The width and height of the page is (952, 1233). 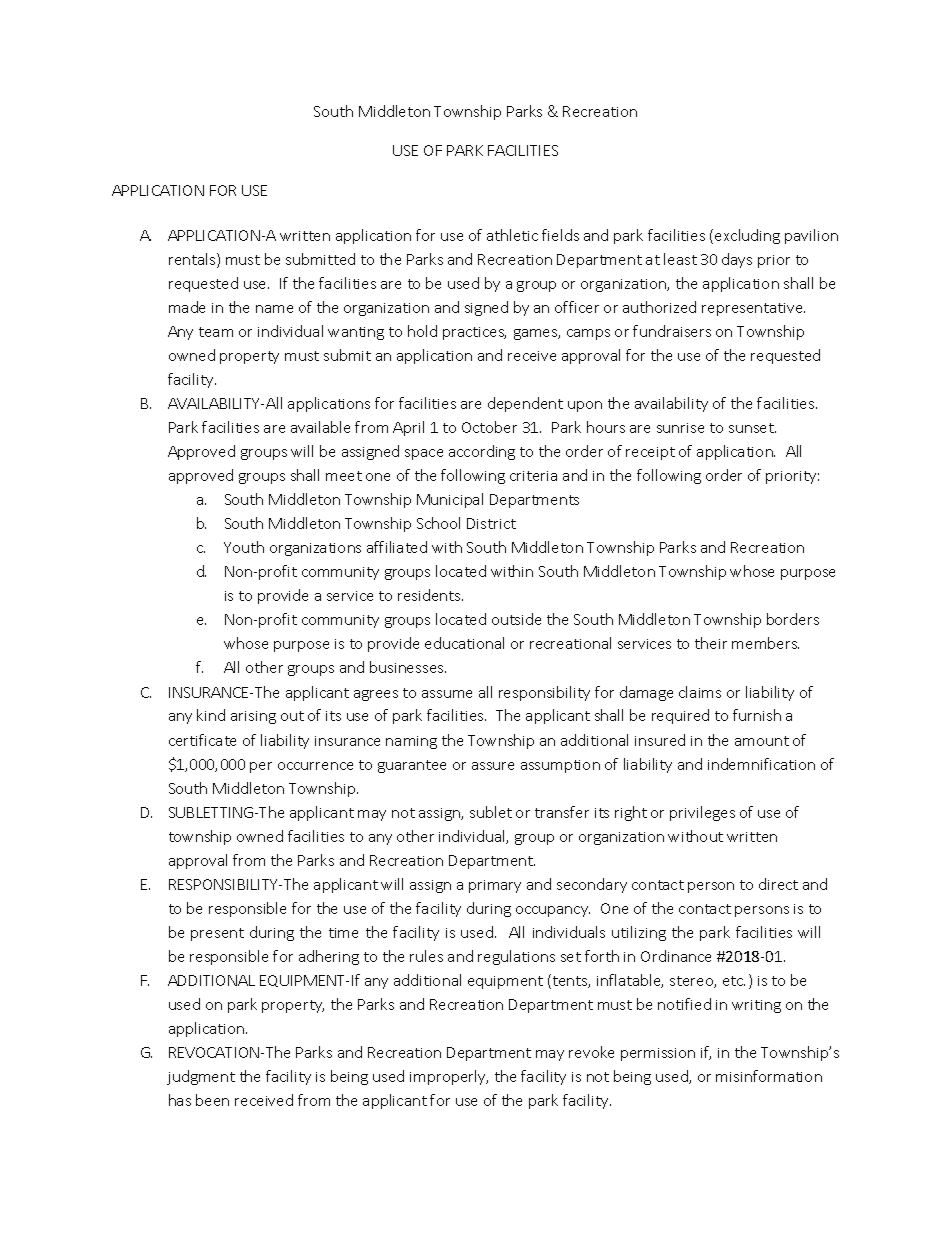 I want to click on sunrise, so click(x=680, y=428).
